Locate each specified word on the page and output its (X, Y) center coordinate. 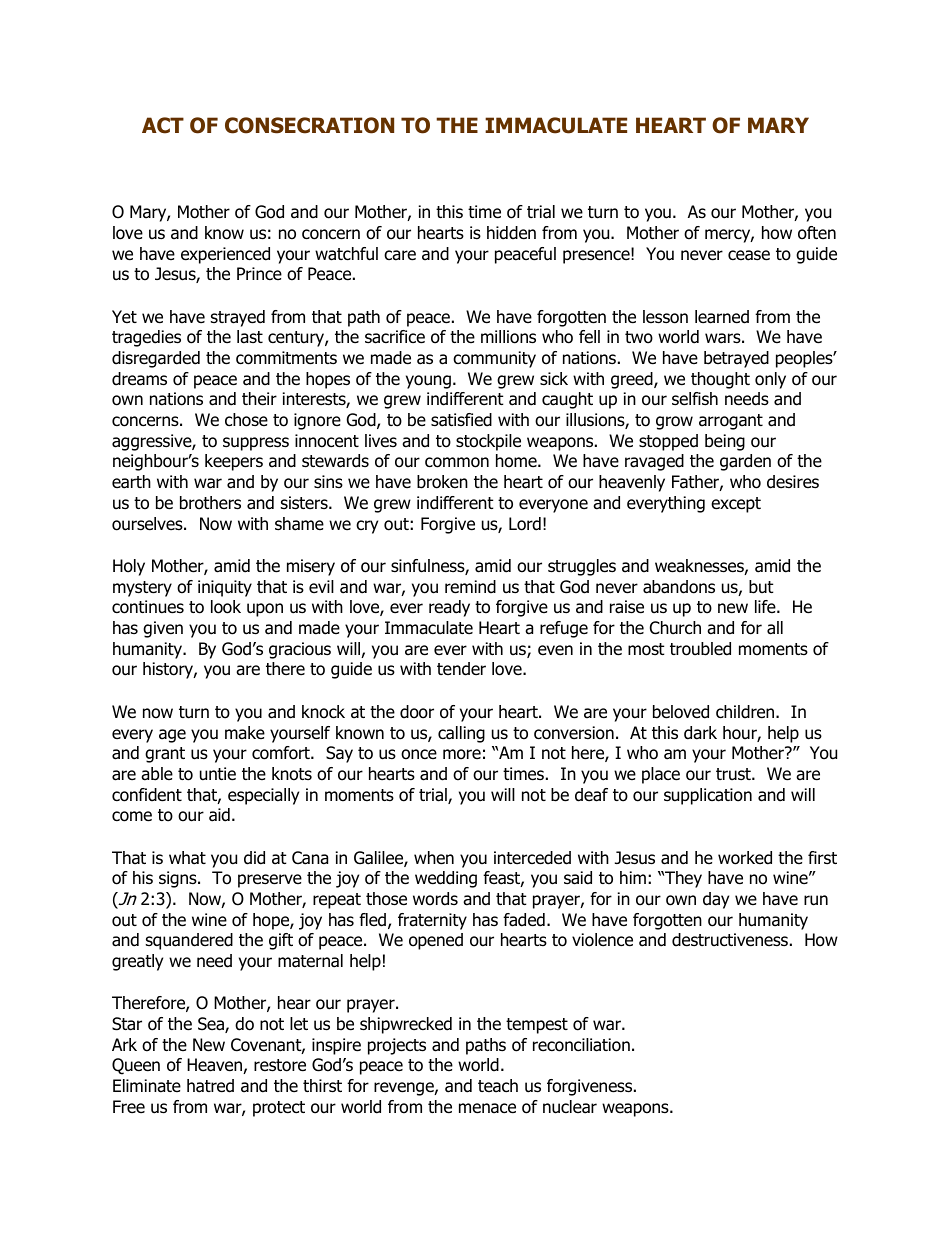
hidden (511, 233)
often (817, 233)
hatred (210, 1086)
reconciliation (581, 1045)
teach (498, 1086)
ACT (163, 125)
